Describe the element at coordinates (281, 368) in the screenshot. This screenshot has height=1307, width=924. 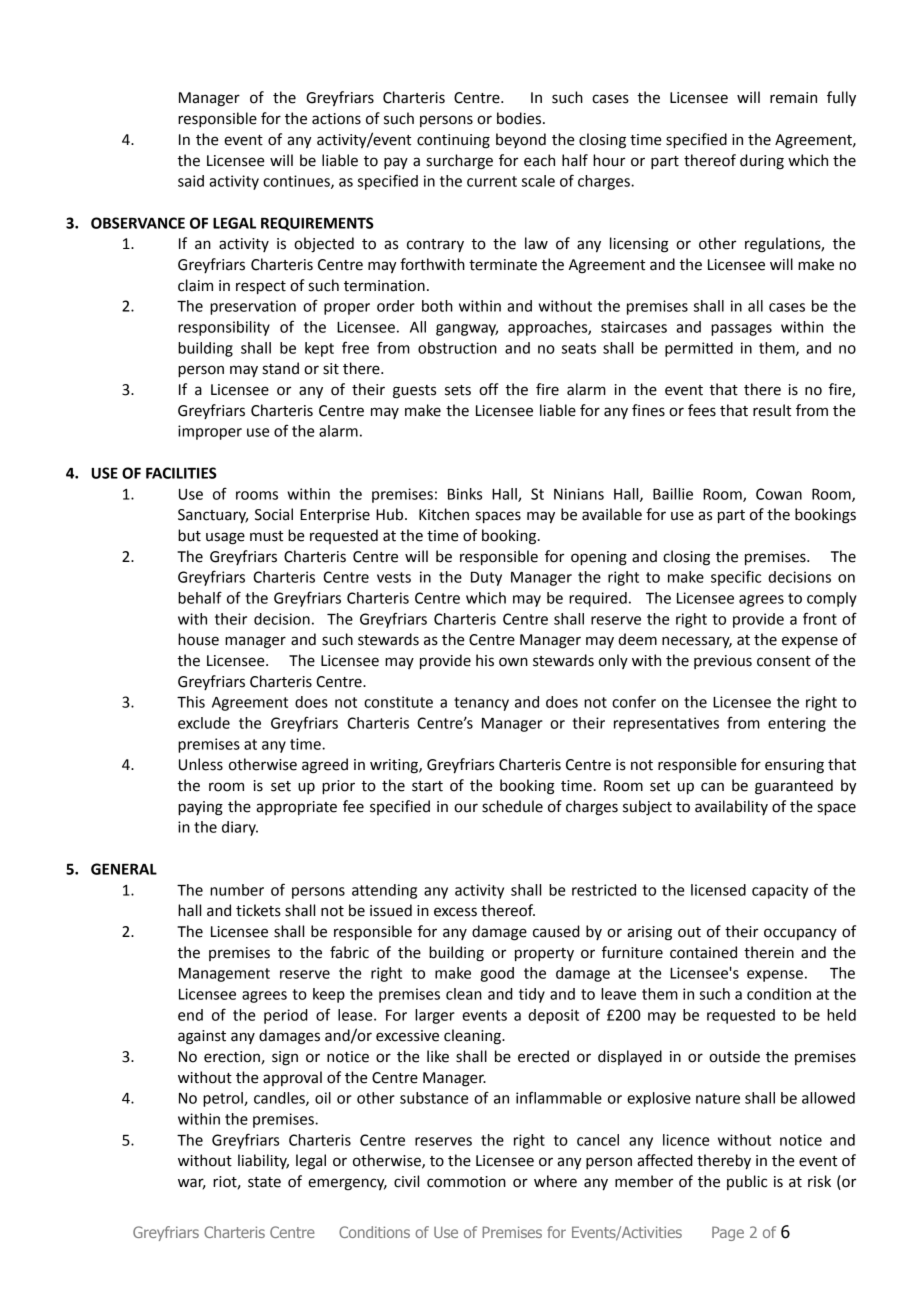
I see `stand` at that location.
